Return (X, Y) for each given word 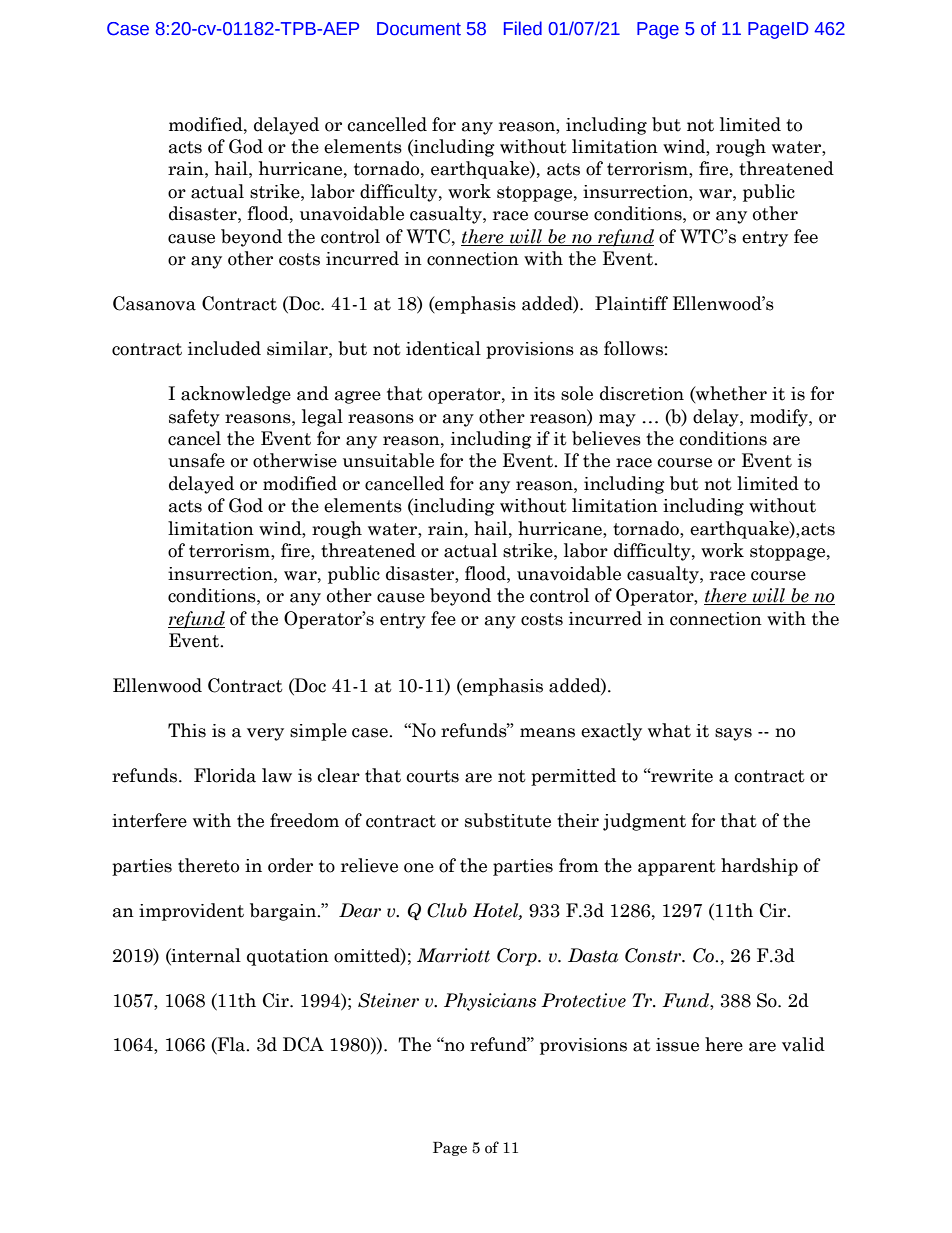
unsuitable (388, 460)
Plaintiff (631, 303)
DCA (303, 1044)
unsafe (196, 460)
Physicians (490, 1002)
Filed (523, 28)
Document (419, 29)
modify (780, 418)
